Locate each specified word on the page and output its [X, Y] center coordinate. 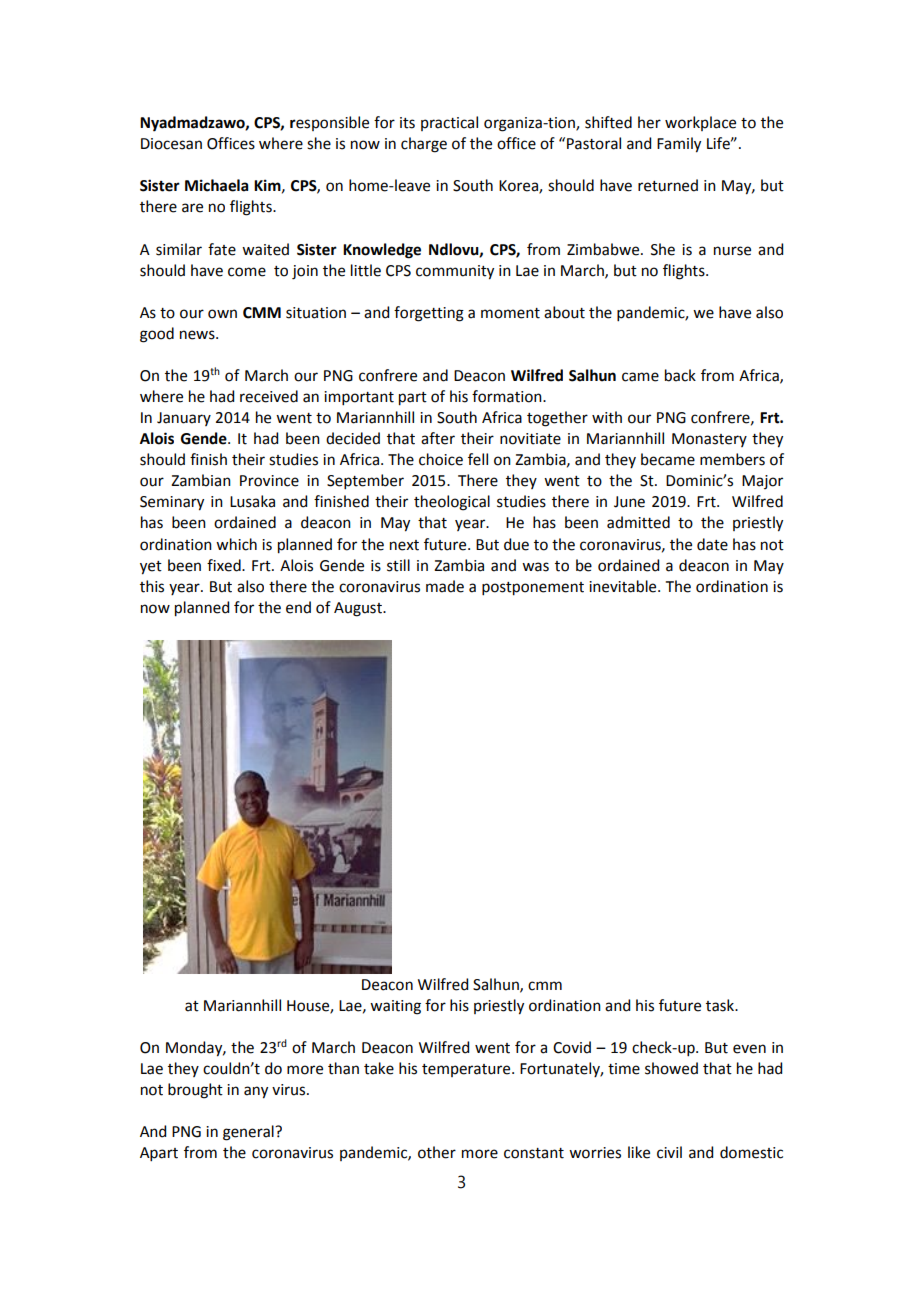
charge [424, 145]
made [445, 586]
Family [679, 145]
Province [269, 481]
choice [441, 459]
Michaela [216, 185]
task [721, 1005]
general [249, 1133]
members [732, 459]
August [359, 609]
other [437, 1152]
